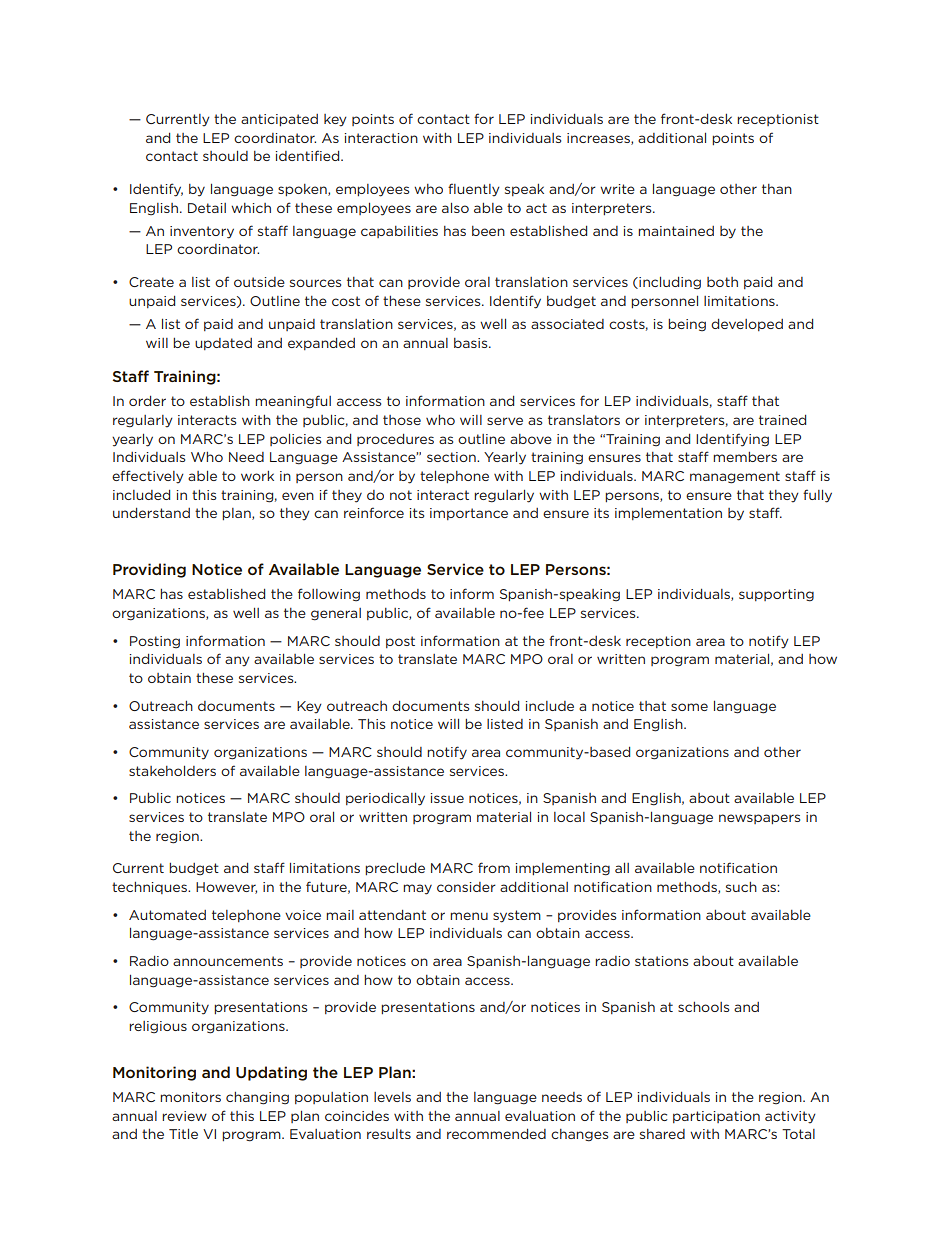 This document has width=952, height=1233. What do you see at coordinates (237, 661) in the document?
I see `any` at bounding box center [237, 661].
